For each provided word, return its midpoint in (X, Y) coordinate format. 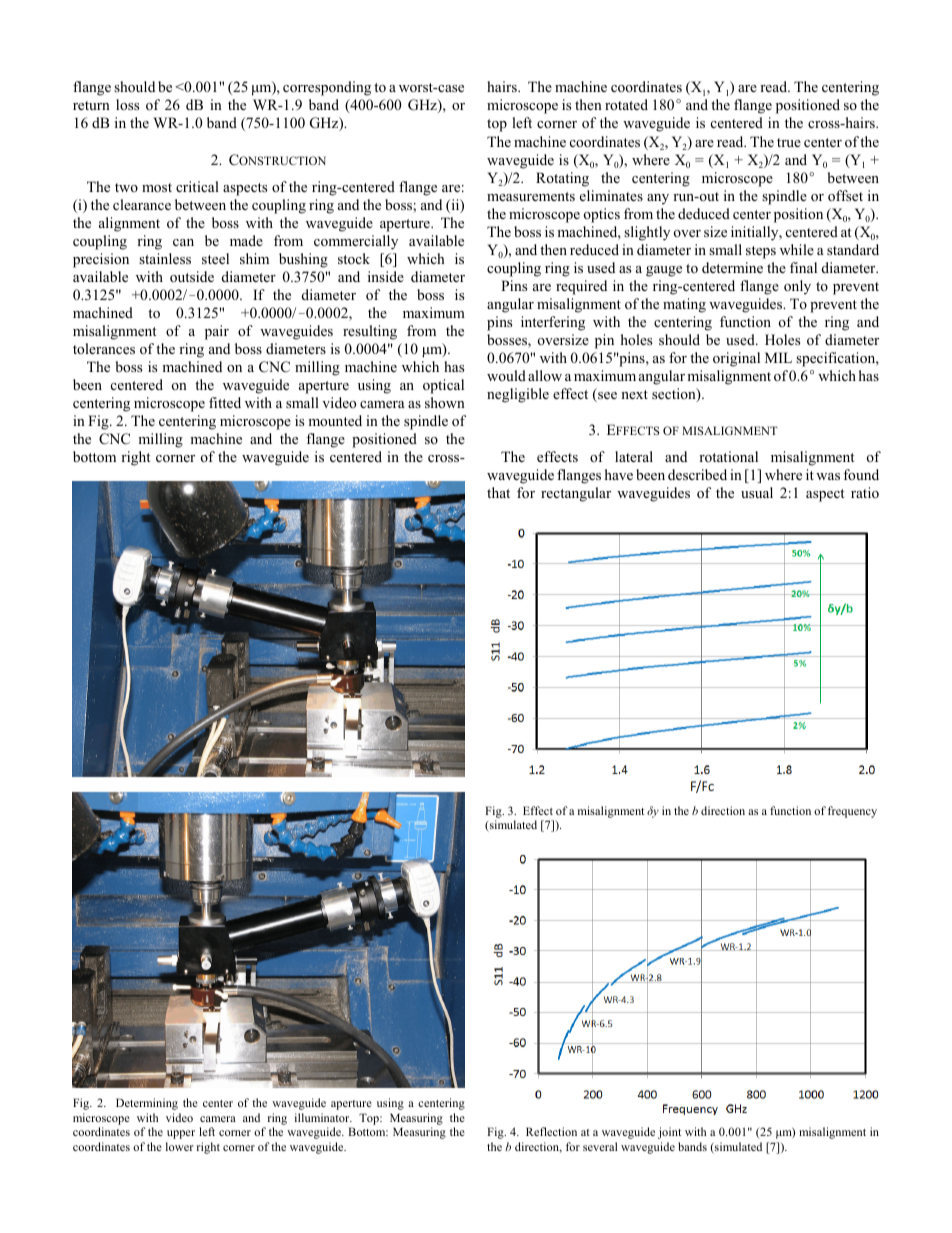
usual (757, 492)
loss (127, 104)
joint (669, 1133)
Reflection (551, 1131)
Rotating (562, 179)
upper (181, 1134)
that (498, 492)
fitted (225, 402)
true (789, 142)
